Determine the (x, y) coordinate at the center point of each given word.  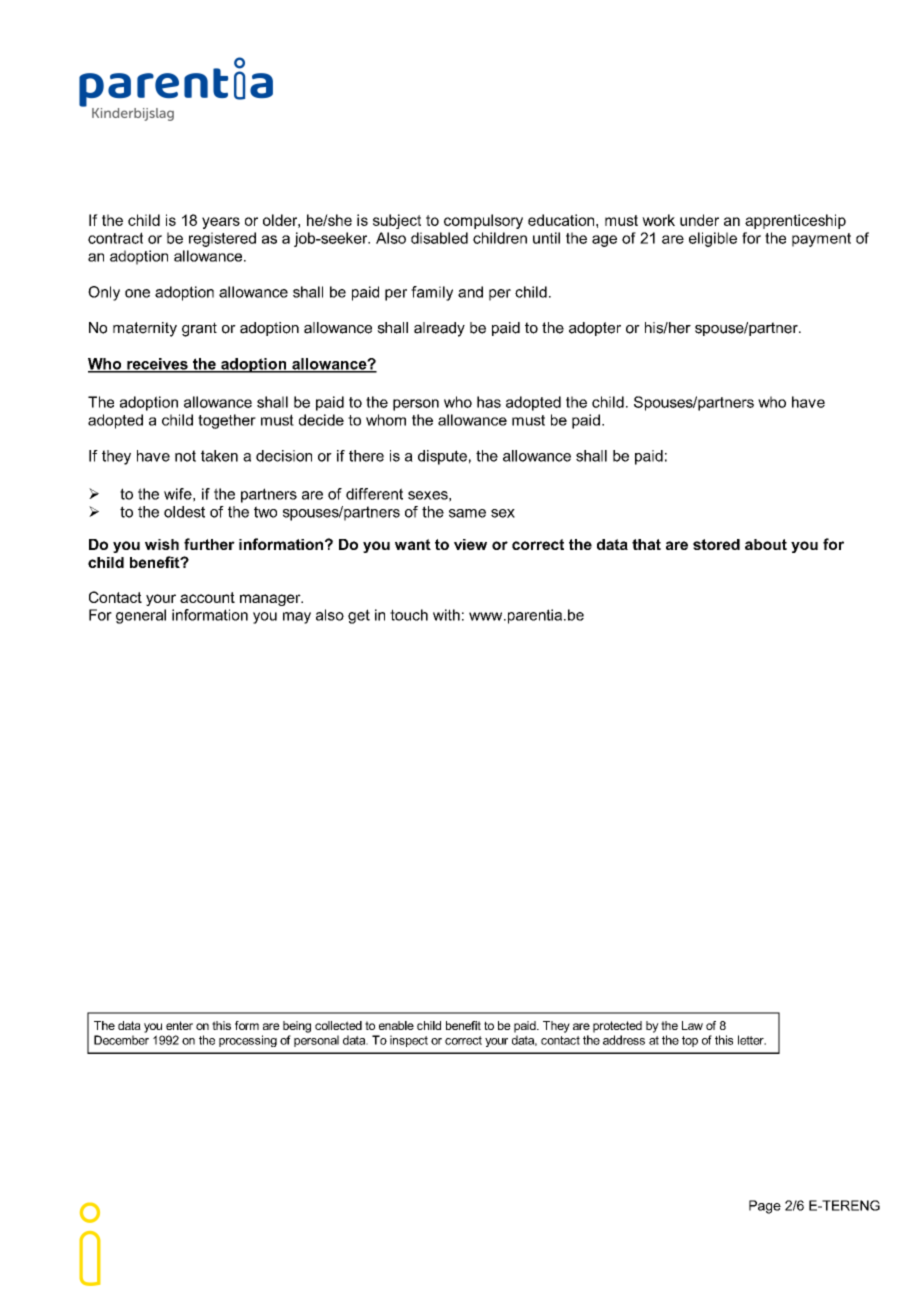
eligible (713, 239)
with (446, 615)
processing (248, 1041)
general (141, 616)
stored (716, 544)
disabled (439, 238)
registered (222, 239)
